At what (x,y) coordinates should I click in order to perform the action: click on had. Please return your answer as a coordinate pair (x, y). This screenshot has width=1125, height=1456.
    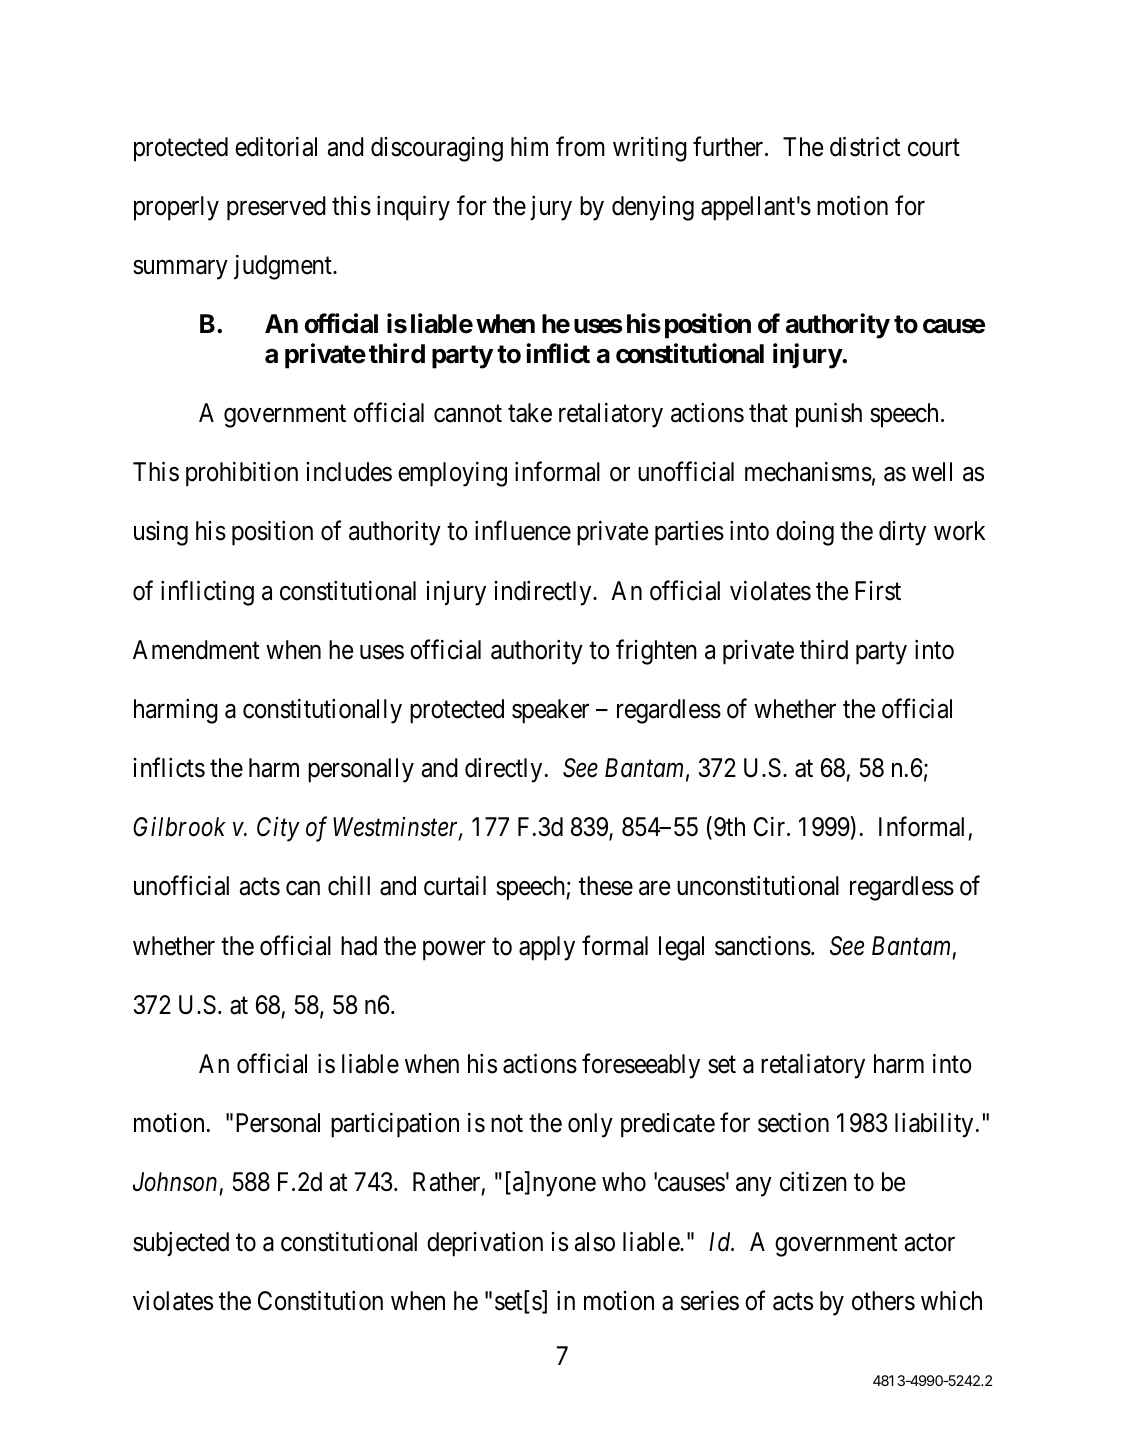
    Looking at the image, I should click on (359, 946).
